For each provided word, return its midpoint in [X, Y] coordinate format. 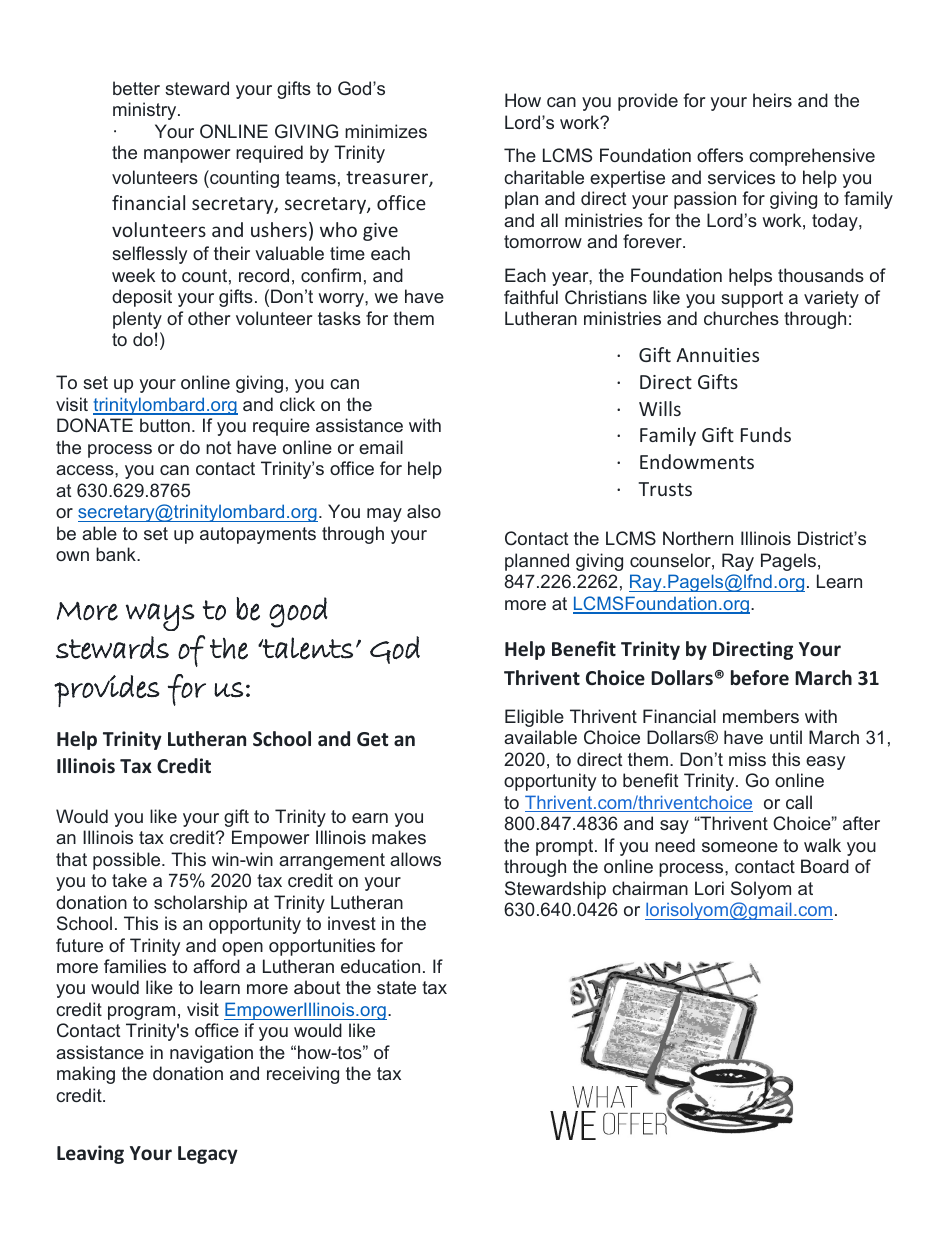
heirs [772, 100]
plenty [137, 320]
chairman [650, 888]
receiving [303, 1075]
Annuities [717, 355]
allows [415, 859]
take [129, 880]
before [760, 678]
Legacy [208, 1155]
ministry [146, 111]
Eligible [534, 718]
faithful [531, 297]
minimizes [386, 131]
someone [740, 847]
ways [160, 617]
